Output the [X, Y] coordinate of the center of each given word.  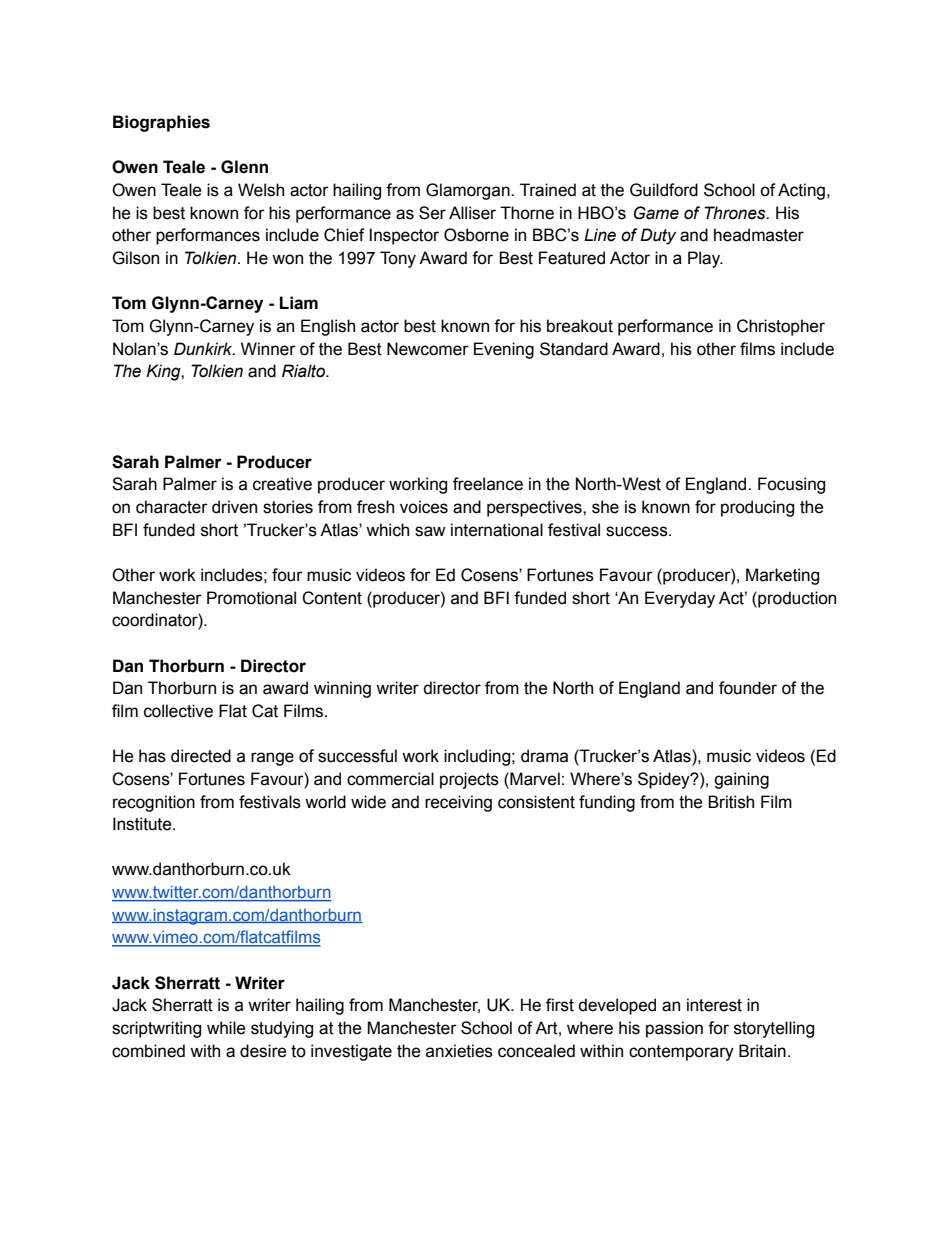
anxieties [459, 1051]
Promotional [251, 598]
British [731, 802]
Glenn [244, 167]
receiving [458, 803]
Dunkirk [204, 349]
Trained [548, 190]
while [226, 1028]
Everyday [680, 599]
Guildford [664, 190]
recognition [154, 803]
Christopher [781, 327]
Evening [504, 350]
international [497, 530]
